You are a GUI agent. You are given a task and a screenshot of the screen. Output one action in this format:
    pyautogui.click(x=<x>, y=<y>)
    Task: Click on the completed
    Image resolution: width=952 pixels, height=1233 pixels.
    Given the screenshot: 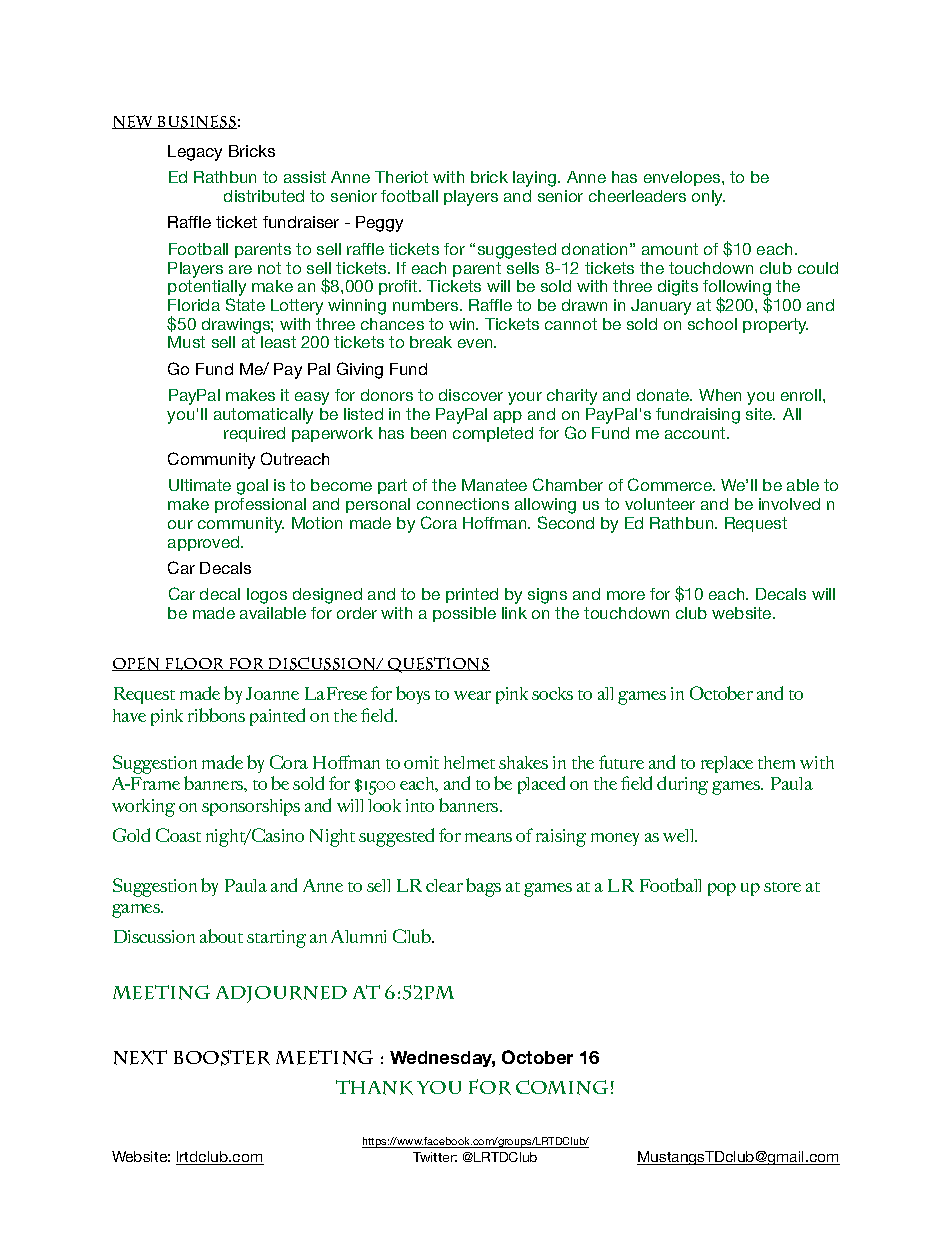 What is the action you would take?
    pyautogui.click(x=493, y=434)
